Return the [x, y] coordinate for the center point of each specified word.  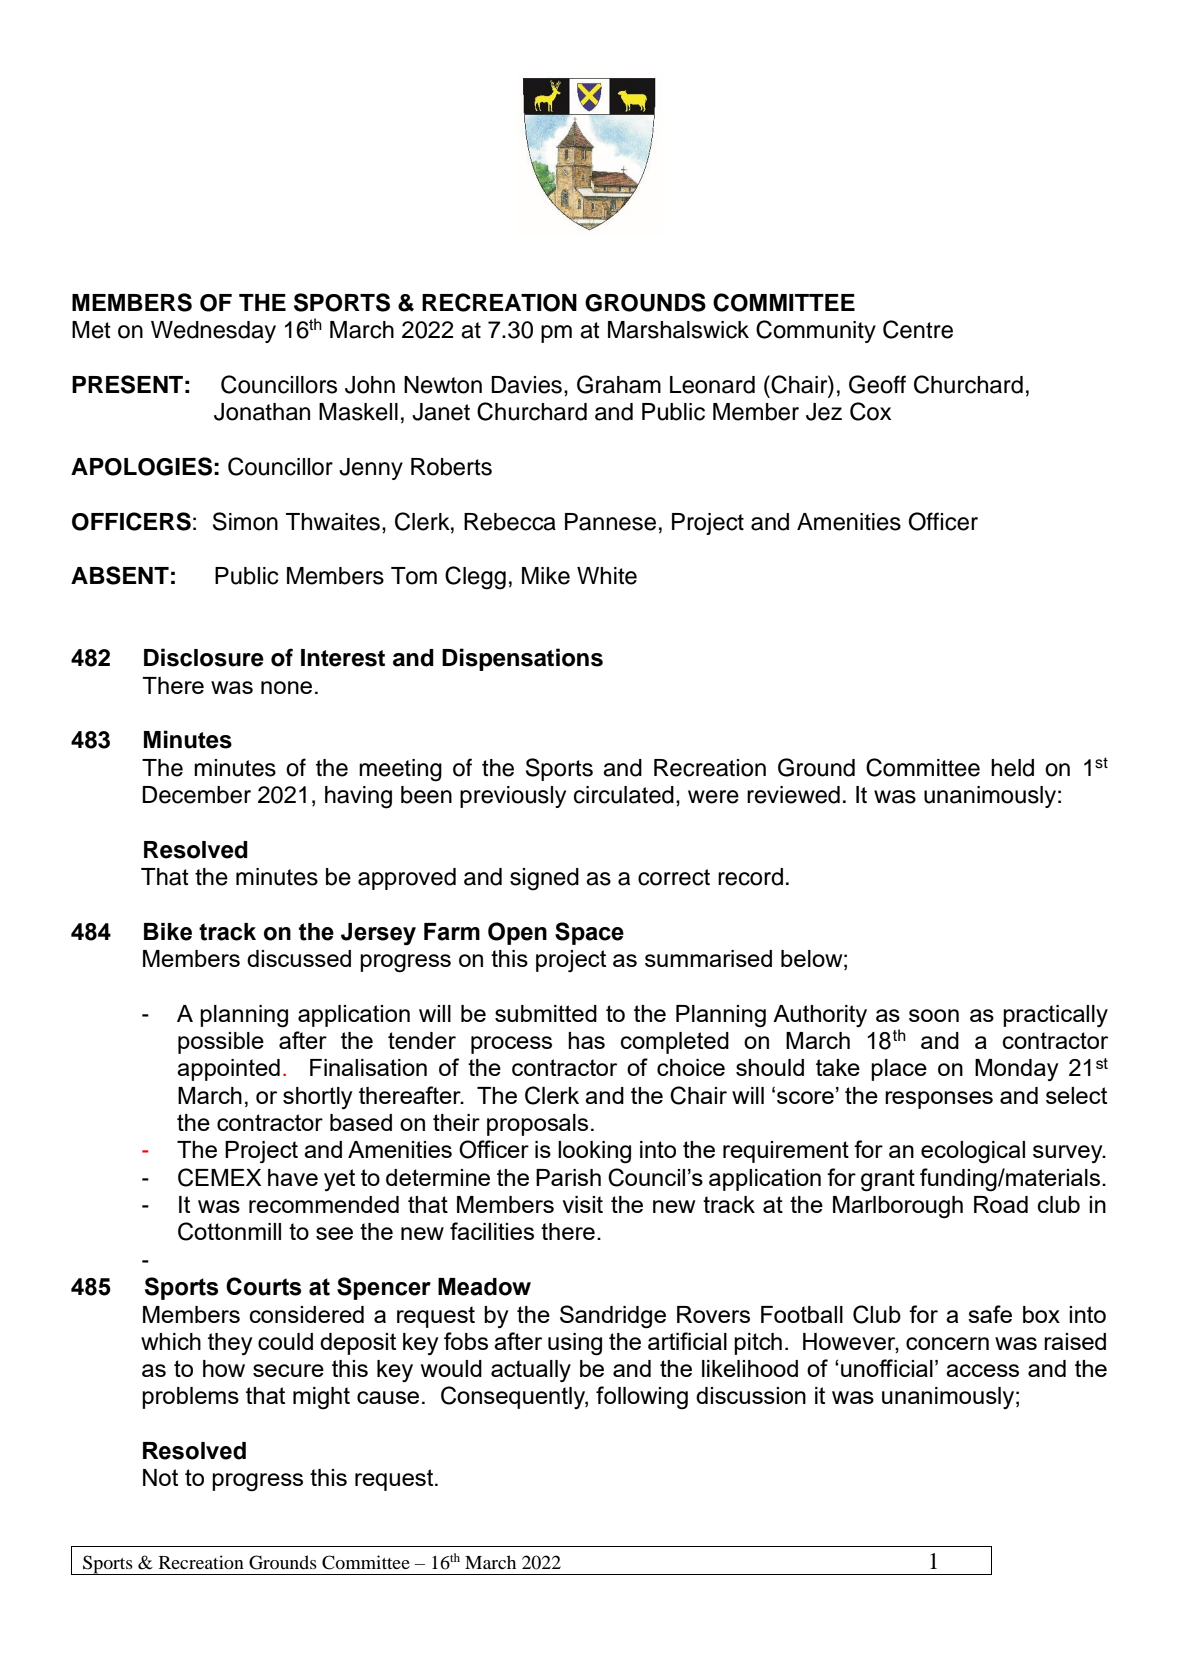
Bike [168, 932]
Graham [619, 384]
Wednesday [213, 332]
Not [160, 1477]
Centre [918, 329]
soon [934, 1015]
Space [589, 933]
